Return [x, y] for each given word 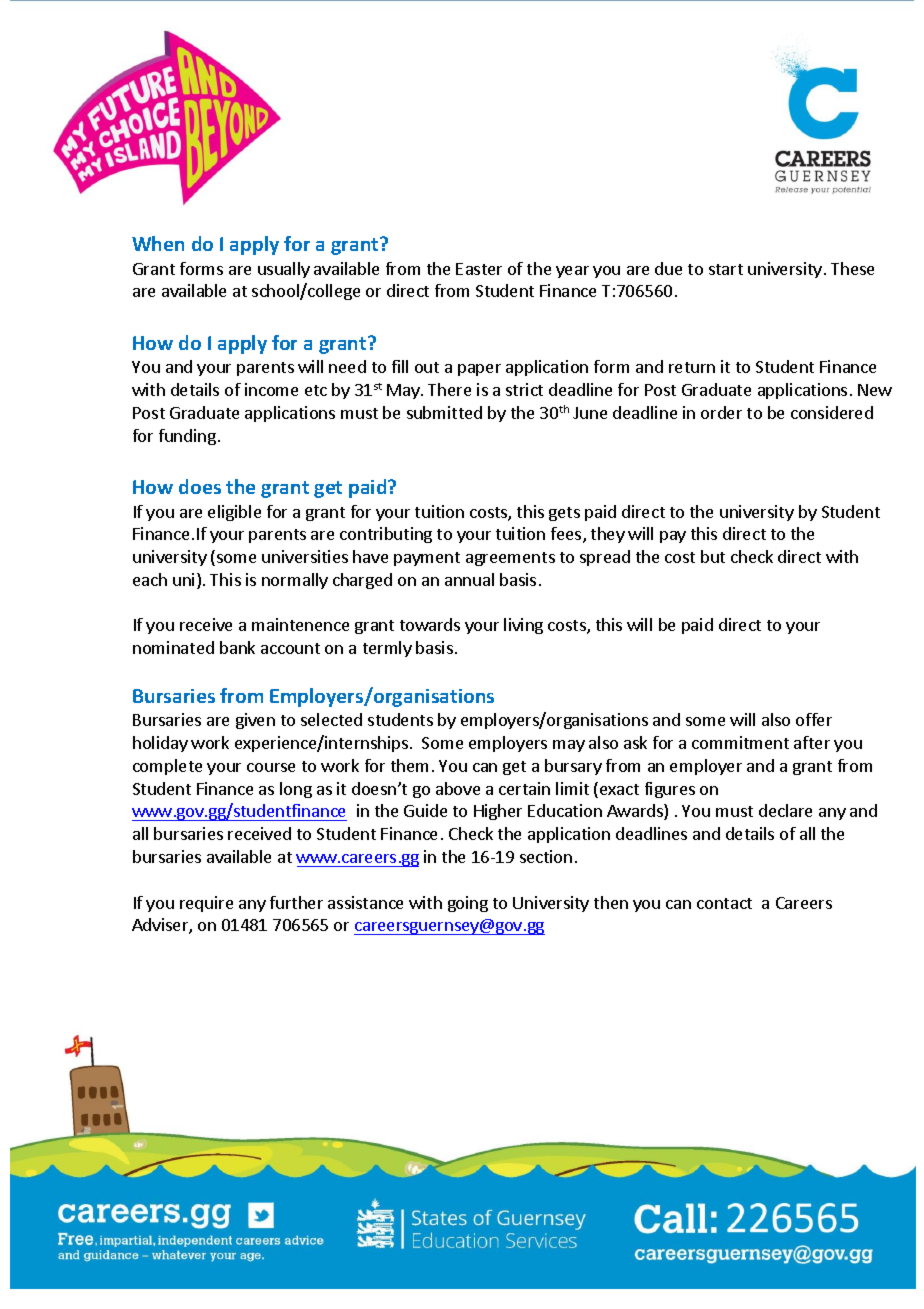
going [468, 904]
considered [832, 412]
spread [605, 558]
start [726, 269]
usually [284, 270]
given [255, 721]
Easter [479, 269]
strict [524, 389]
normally [295, 581]
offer [814, 719]
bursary [573, 767]
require [206, 904]
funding [187, 437]
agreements [510, 559]
